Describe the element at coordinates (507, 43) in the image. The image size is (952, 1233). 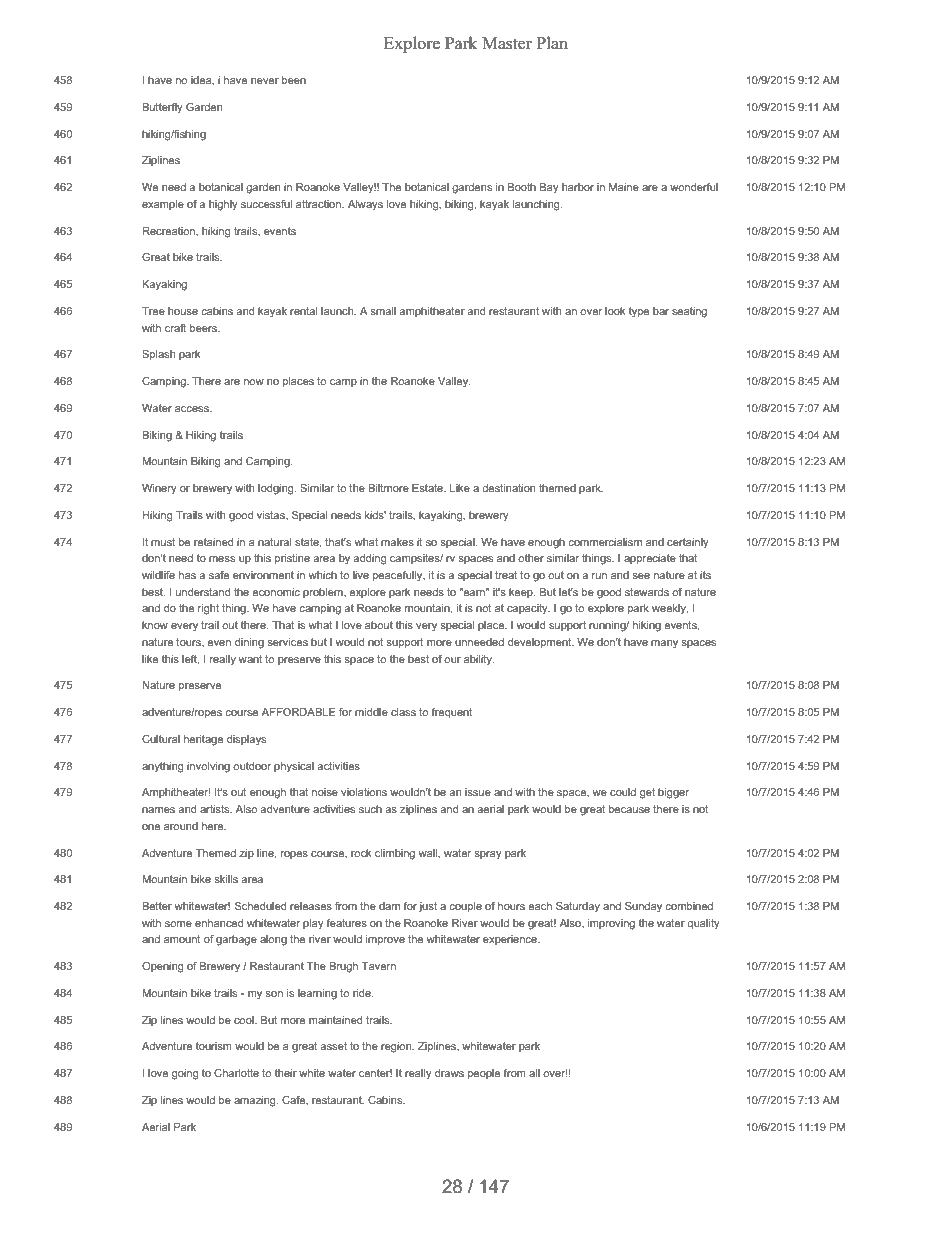
I see `Master` at that location.
